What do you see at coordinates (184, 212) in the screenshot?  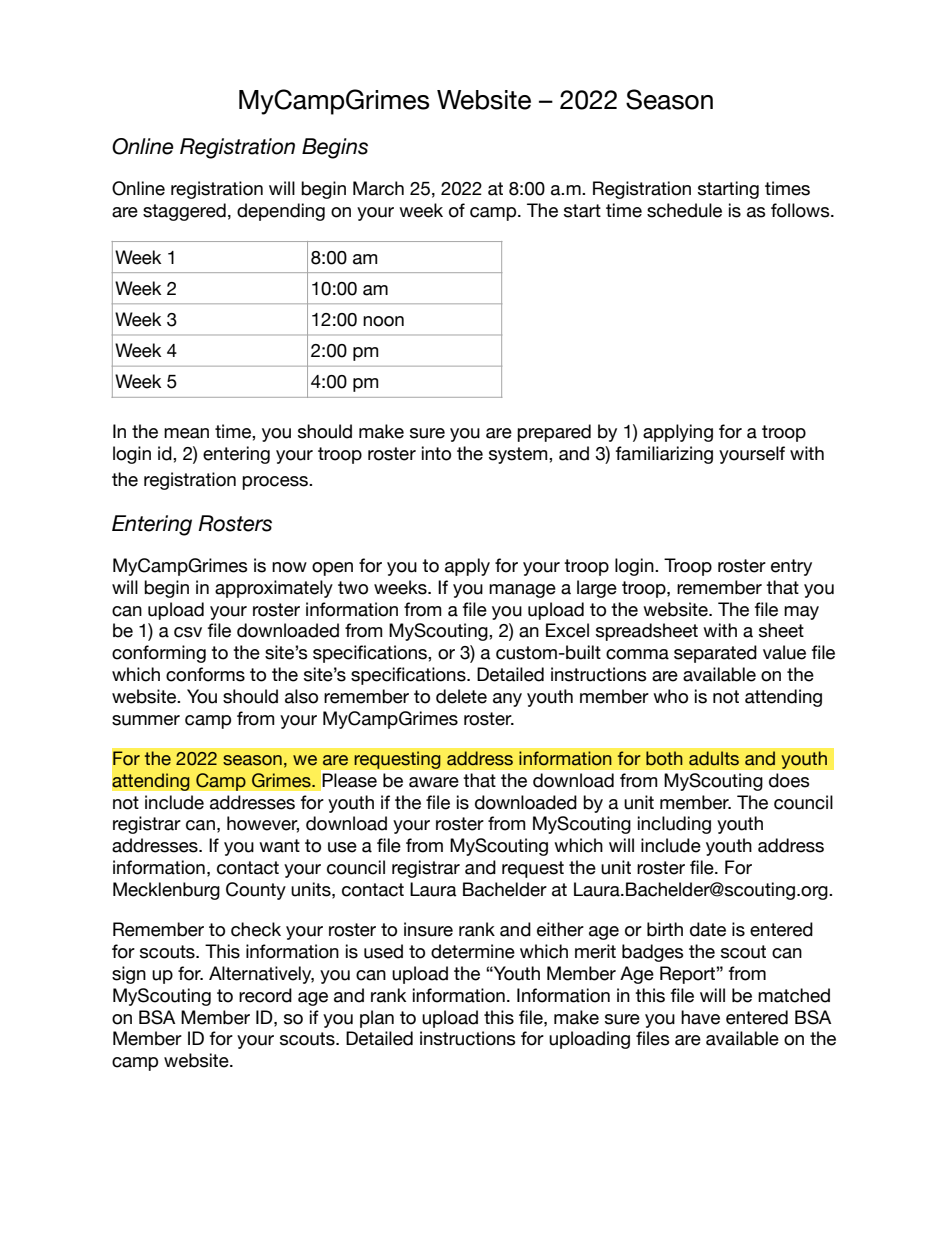 I see `staggered` at bounding box center [184, 212].
